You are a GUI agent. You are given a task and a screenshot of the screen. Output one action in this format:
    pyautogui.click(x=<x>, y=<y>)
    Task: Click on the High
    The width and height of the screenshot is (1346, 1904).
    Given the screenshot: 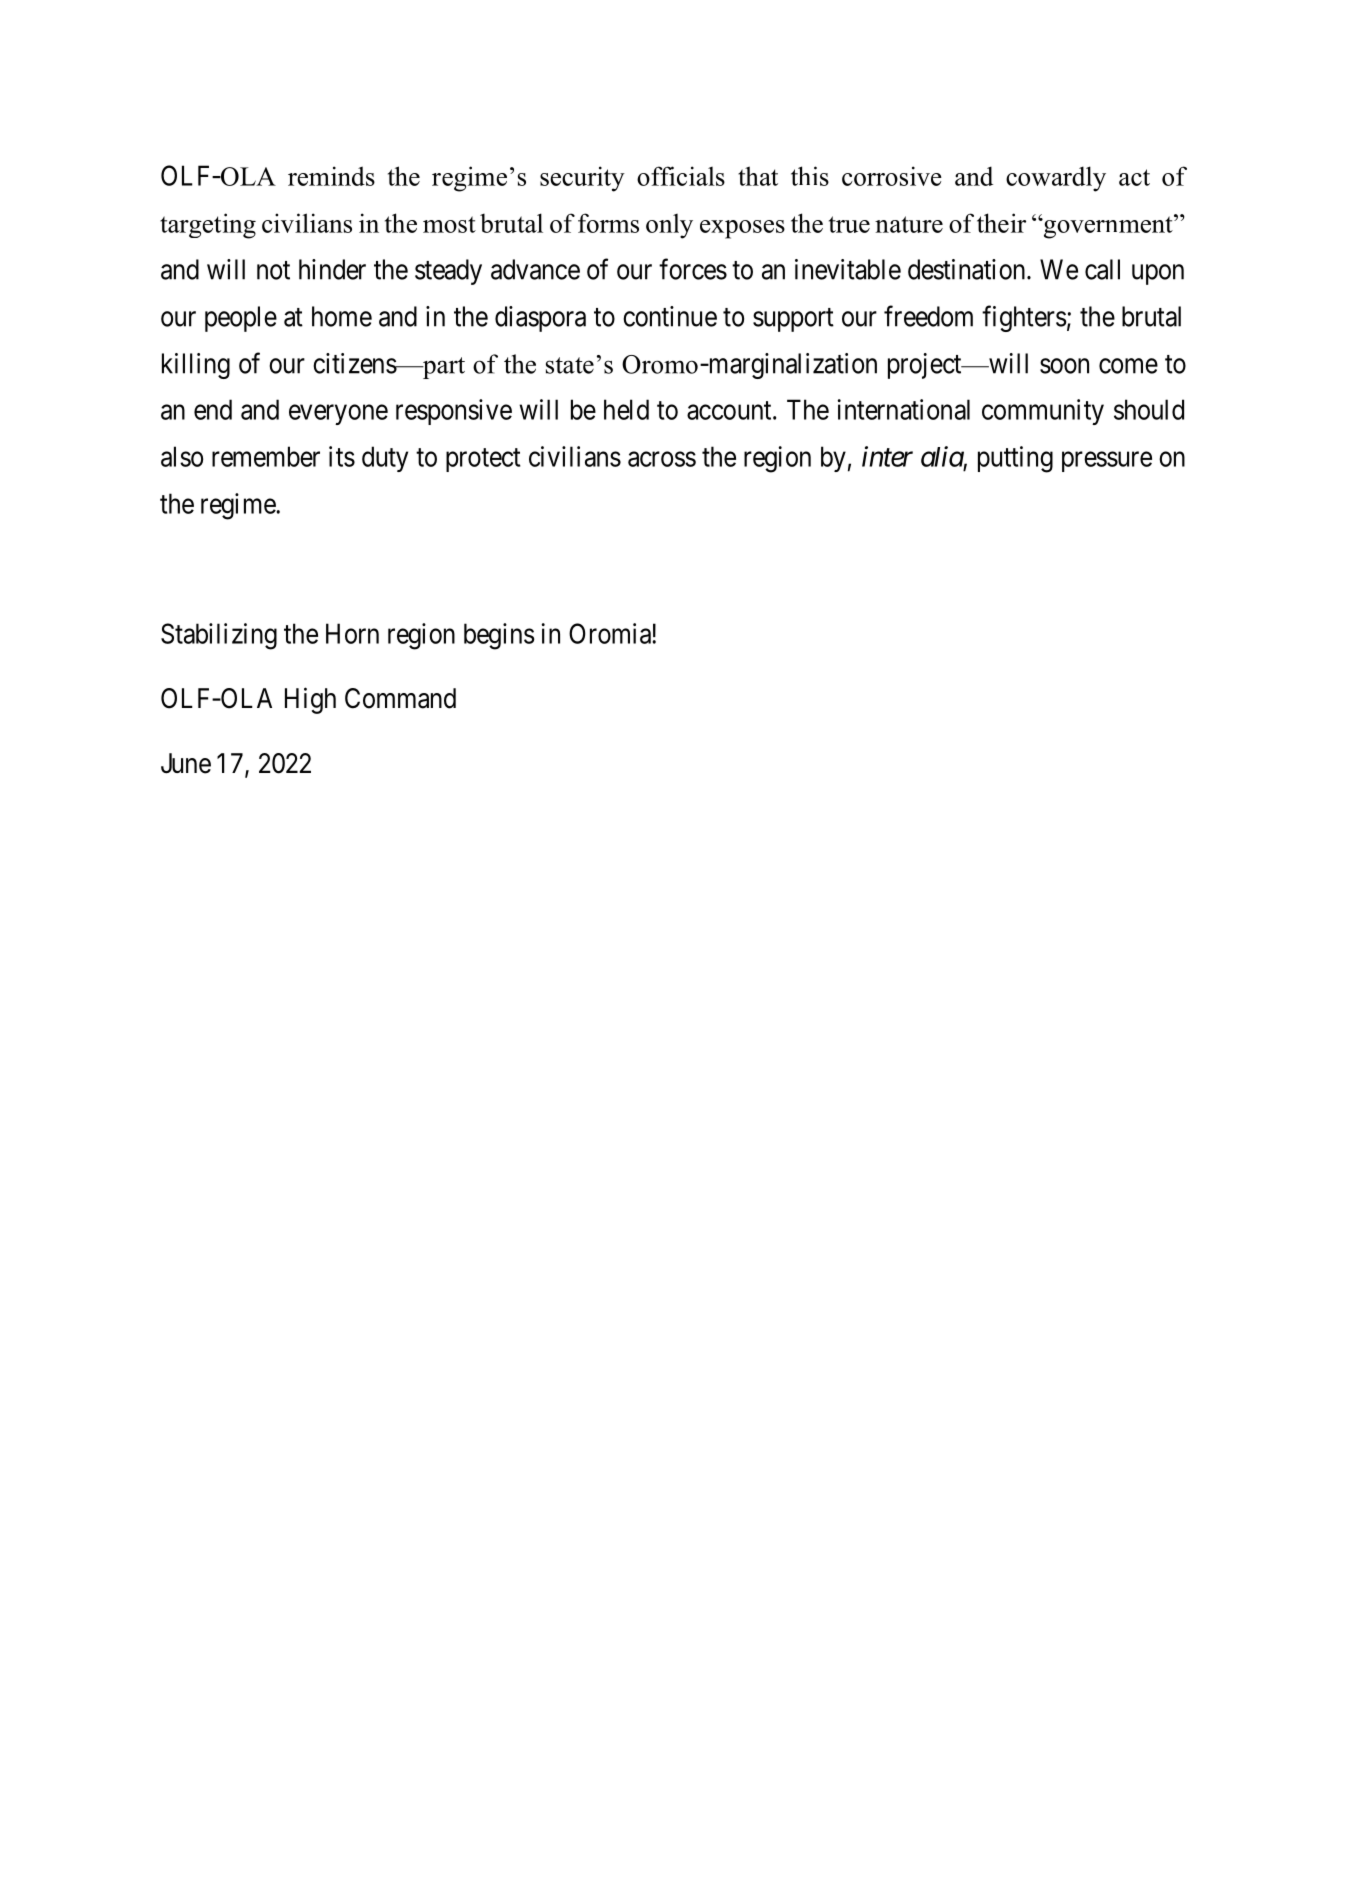 What is the action you would take?
    pyautogui.click(x=310, y=700)
